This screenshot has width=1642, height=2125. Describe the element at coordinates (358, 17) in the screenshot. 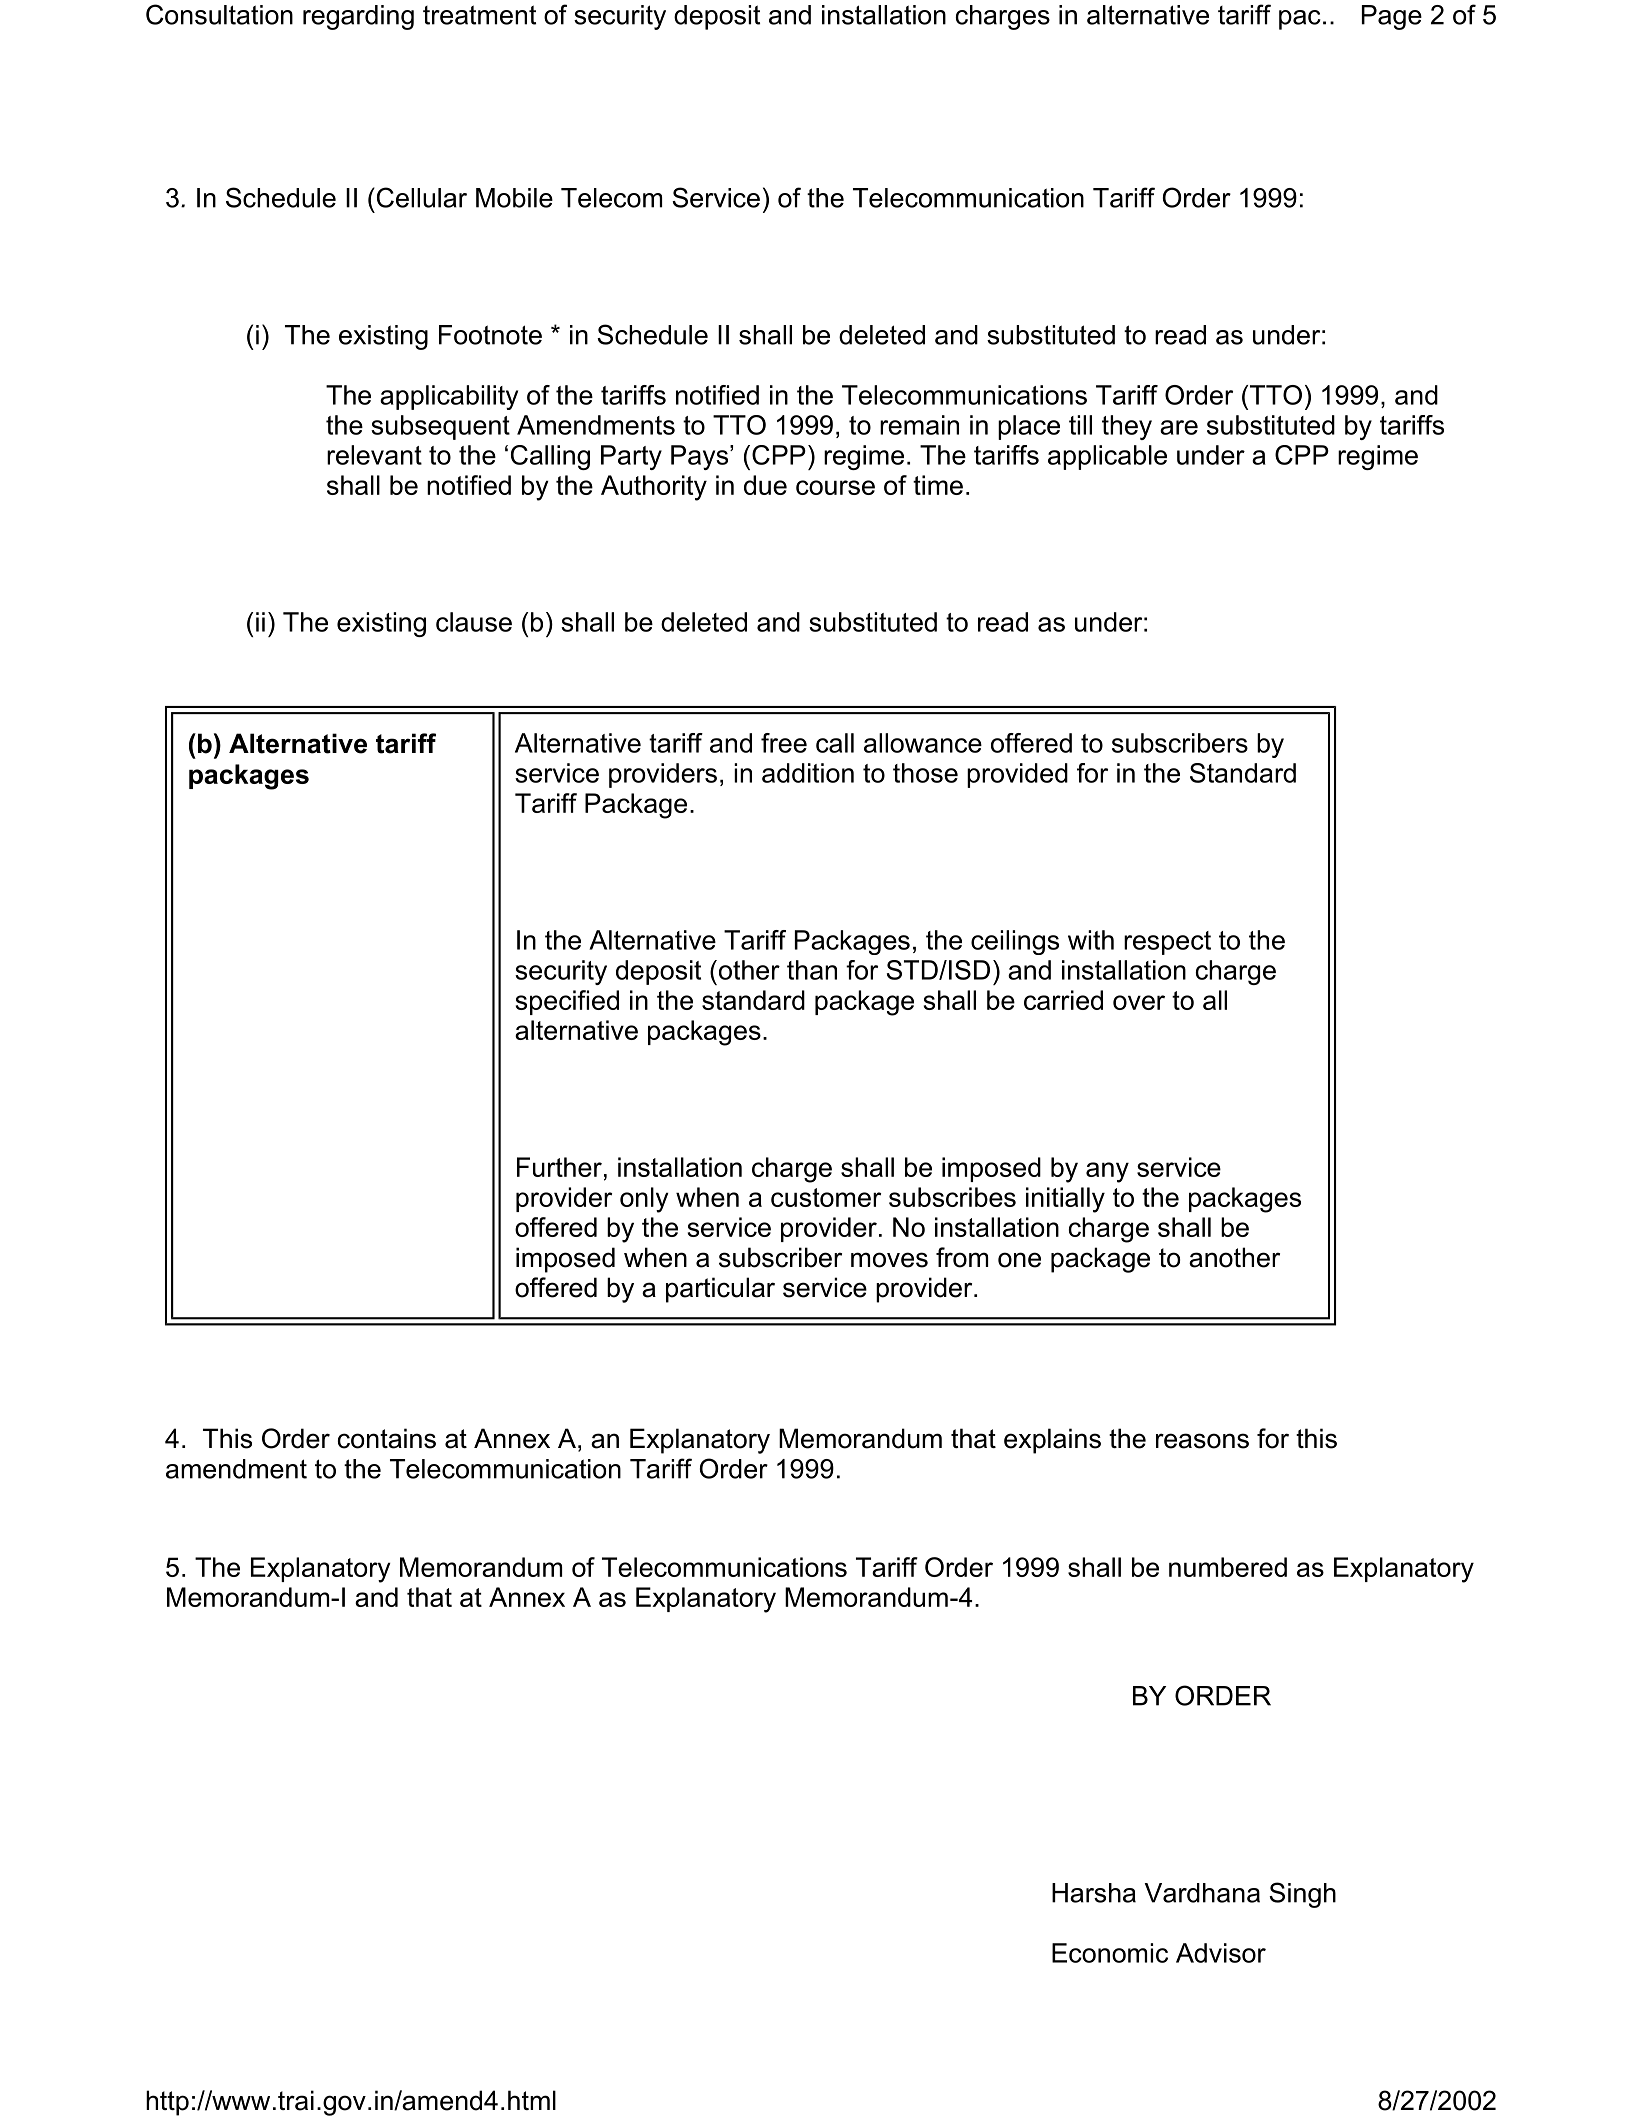

I see `regarding` at that location.
